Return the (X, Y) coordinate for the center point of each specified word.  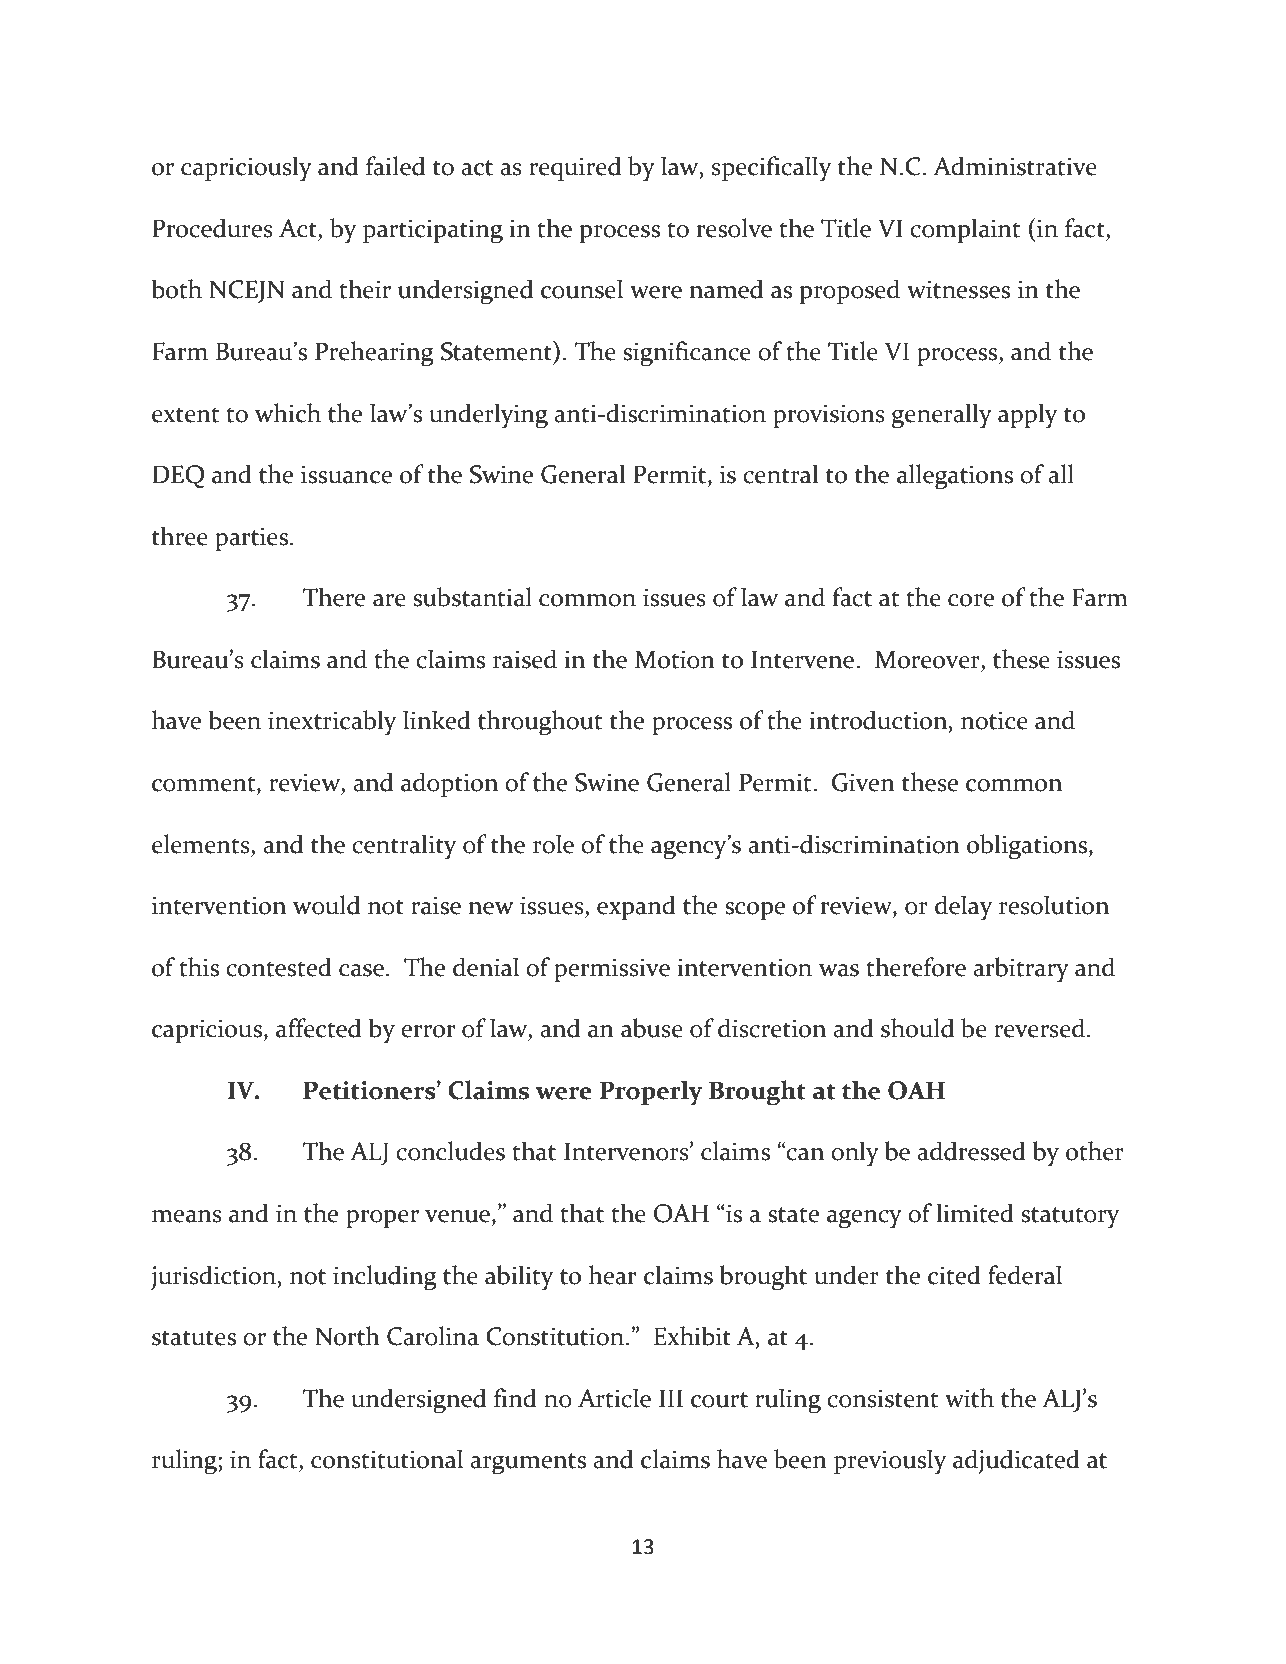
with (969, 1398)
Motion (675, 659)
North (347, 1336)
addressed (971, 1151)
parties (253, 539)
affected (318, 1028)
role (553, 844)
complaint (965, 230)
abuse (652, 1028)
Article (614, 1398)
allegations (955, 477)
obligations (1028, 847)
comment (205, 785)
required (575, 168)
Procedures (212, 228)
